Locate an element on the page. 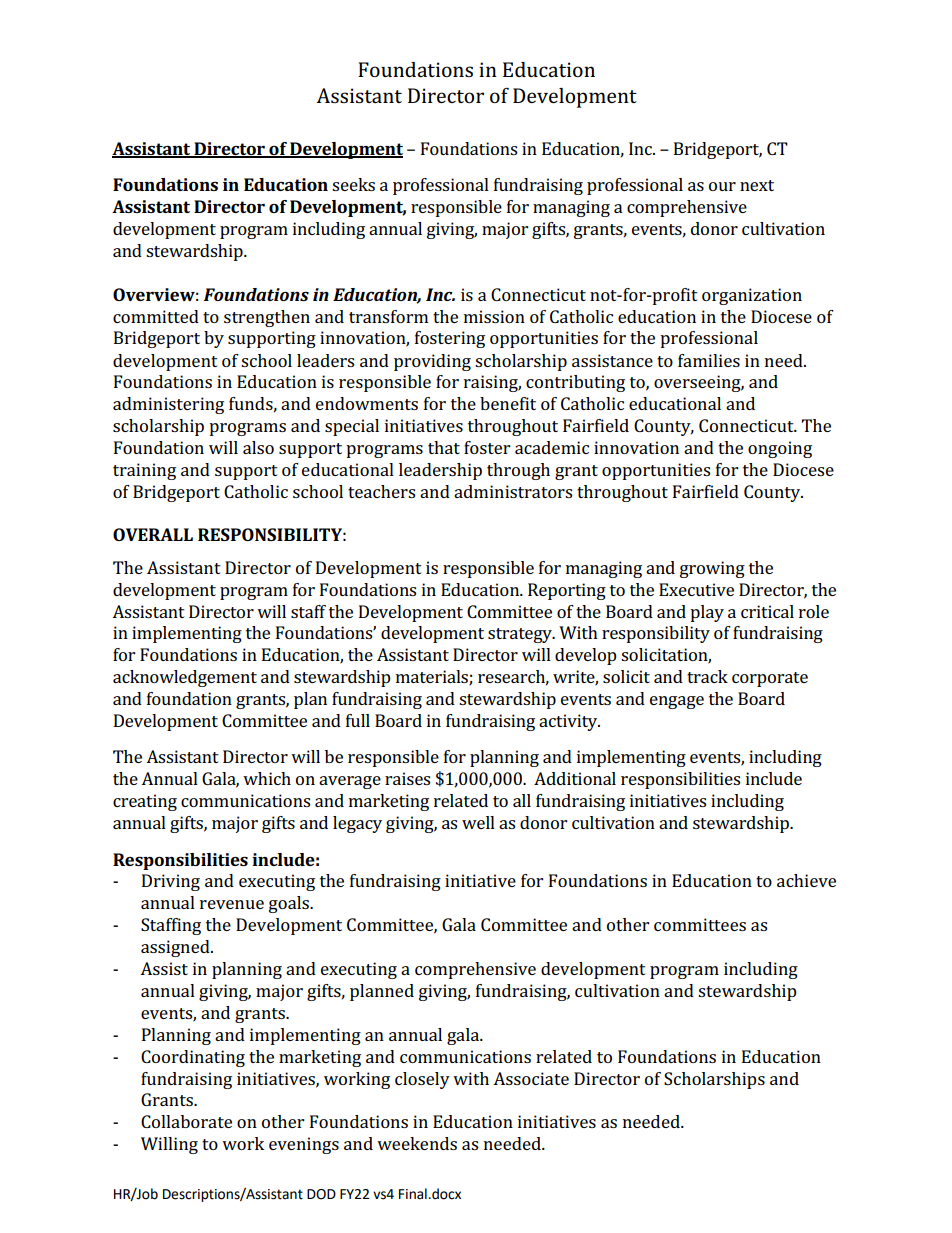 The image size is (952, 1233). engage is located at coordinates (677, 702).
